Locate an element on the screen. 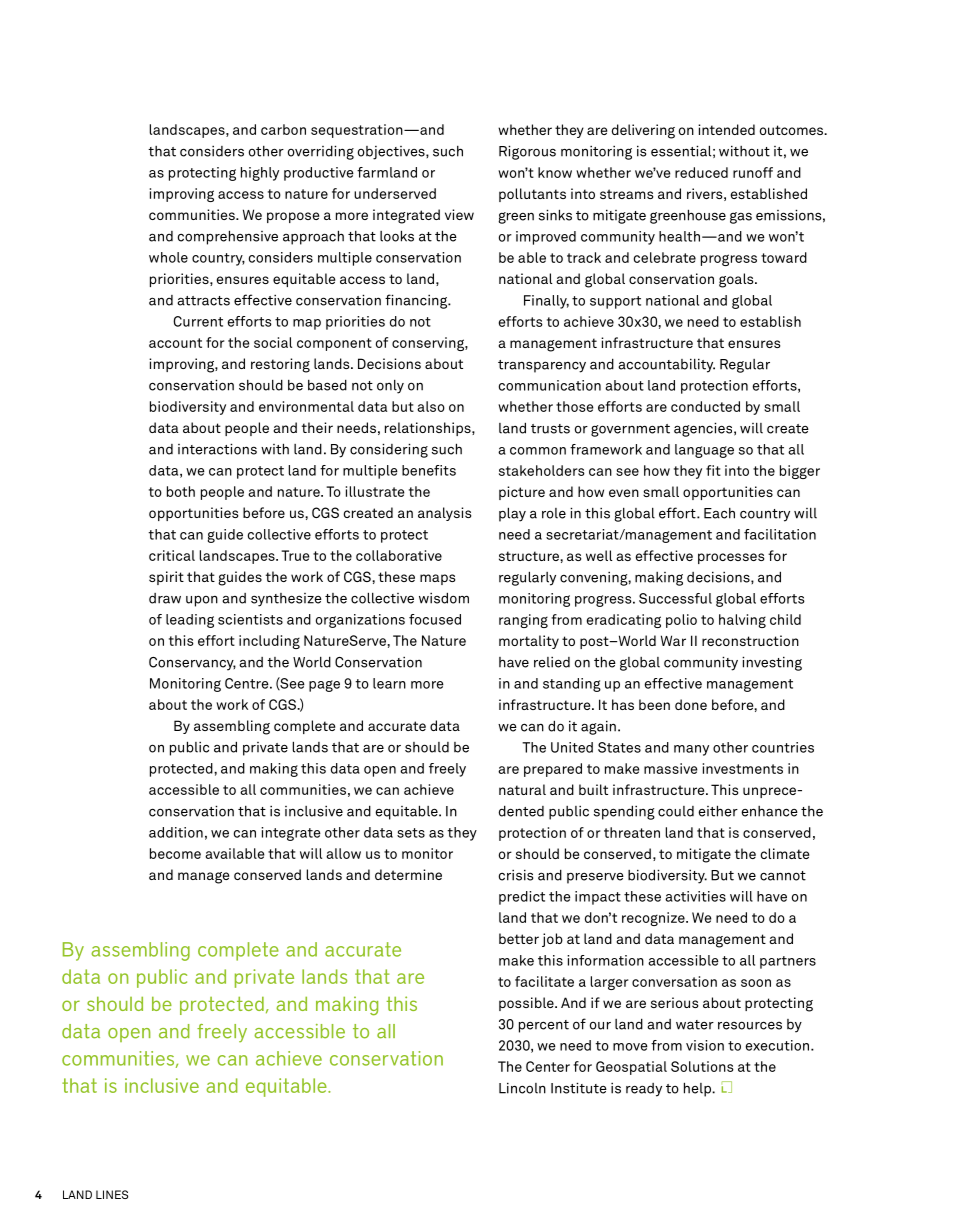 Image resolution: width=980 pixels, height=1226 pixels. Lincoln is located at coordinates (522, 1088).
